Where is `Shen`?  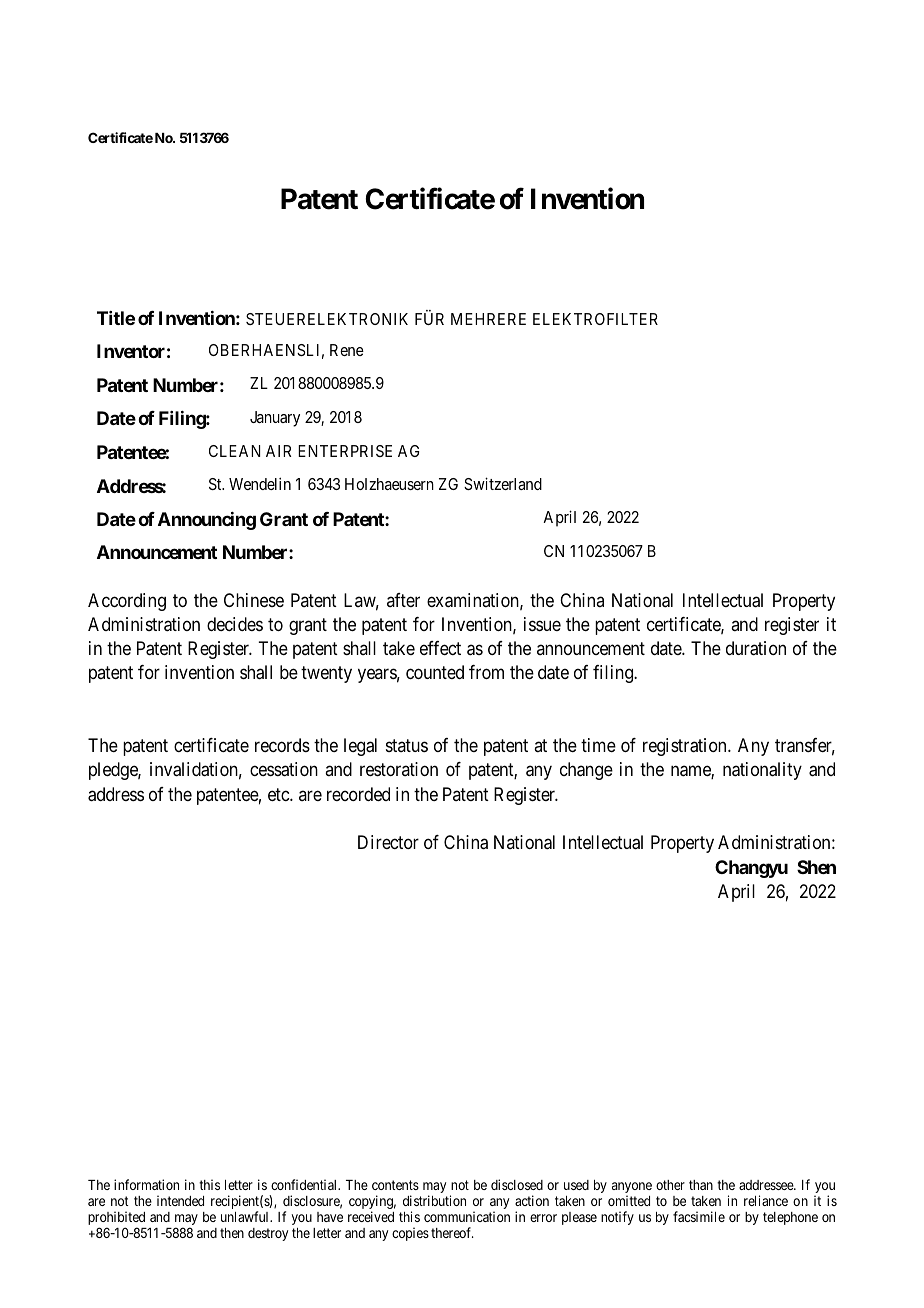 Shen is located at coordinates (816, 867).
